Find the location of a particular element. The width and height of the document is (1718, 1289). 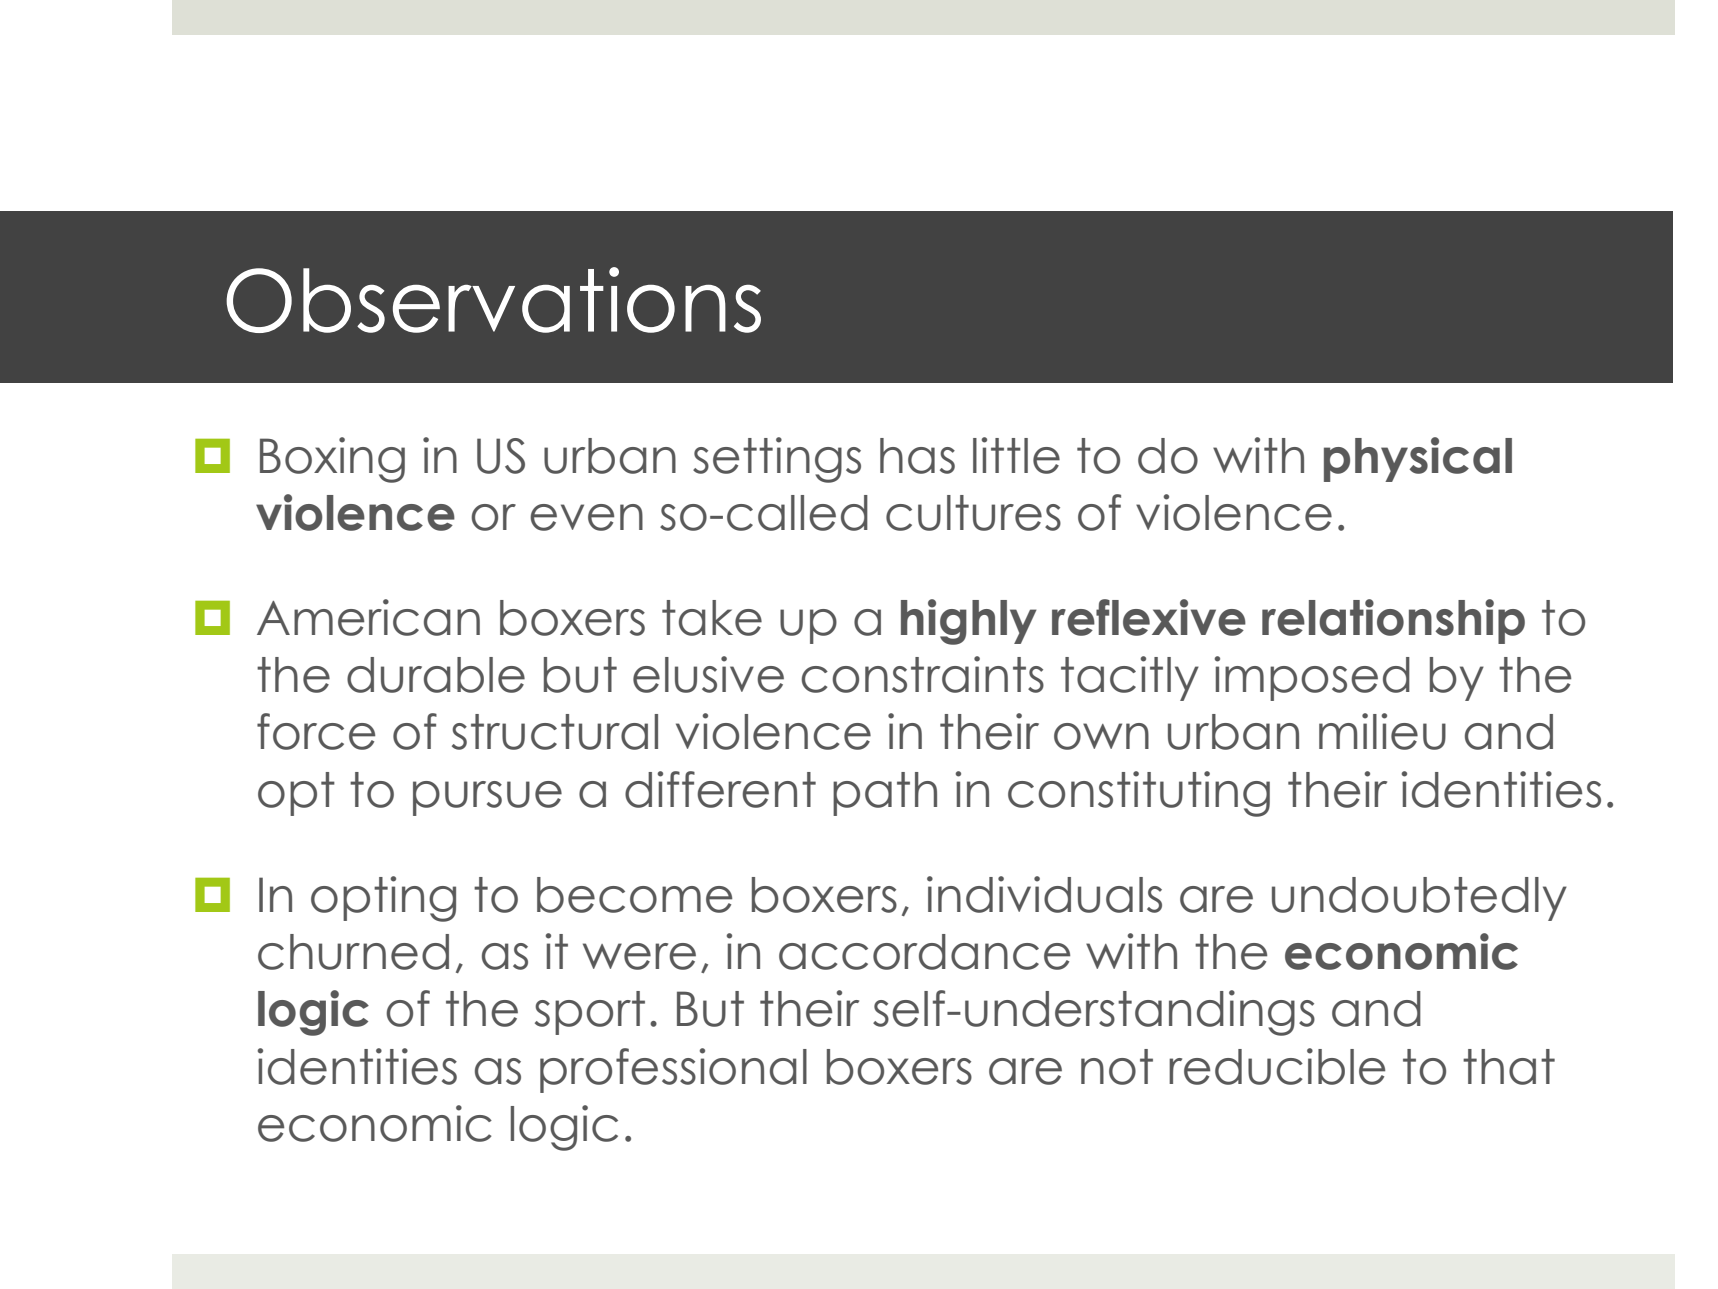

durable is located at coordinates (436, 675).
